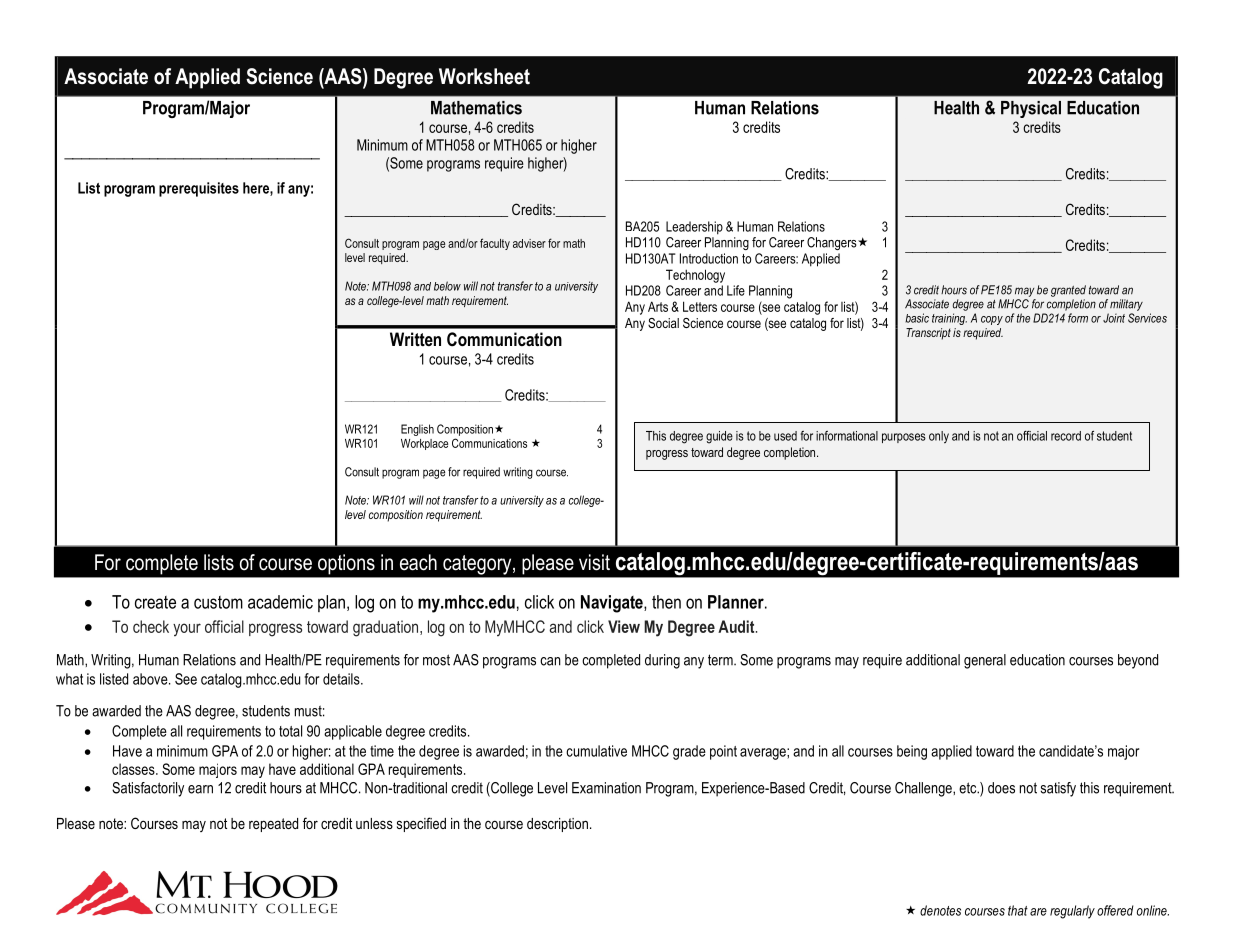 The width and height of the screenshot is (1233, 952). Describe the element at coordinates (415, 339) in the screenshot. I see `Written` at that location.
